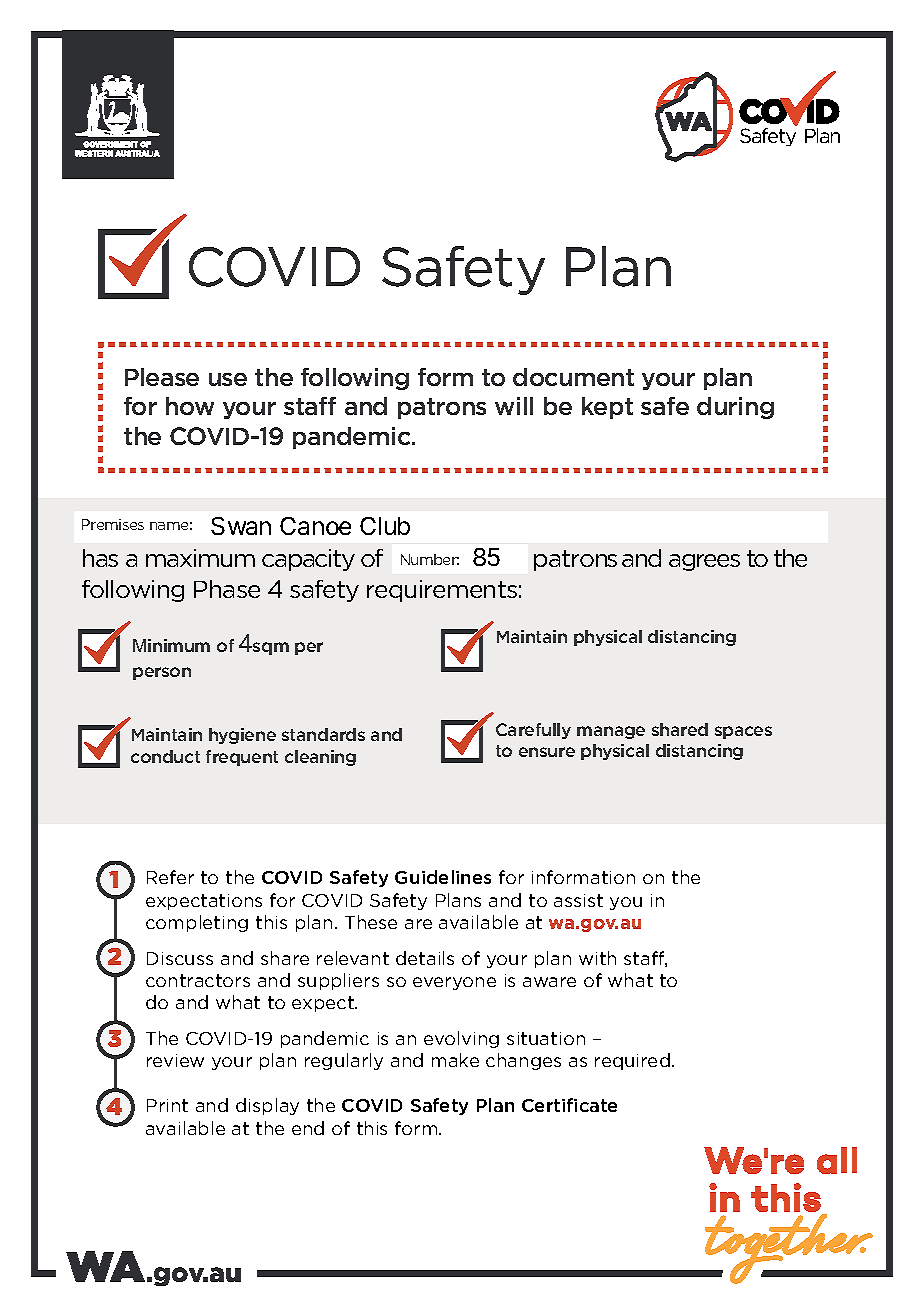 The height and width of the document is (1308, 924). What do you see at coordinates (704, 562) in the document?
I see `agrees` at bounding box center [704, 562].
